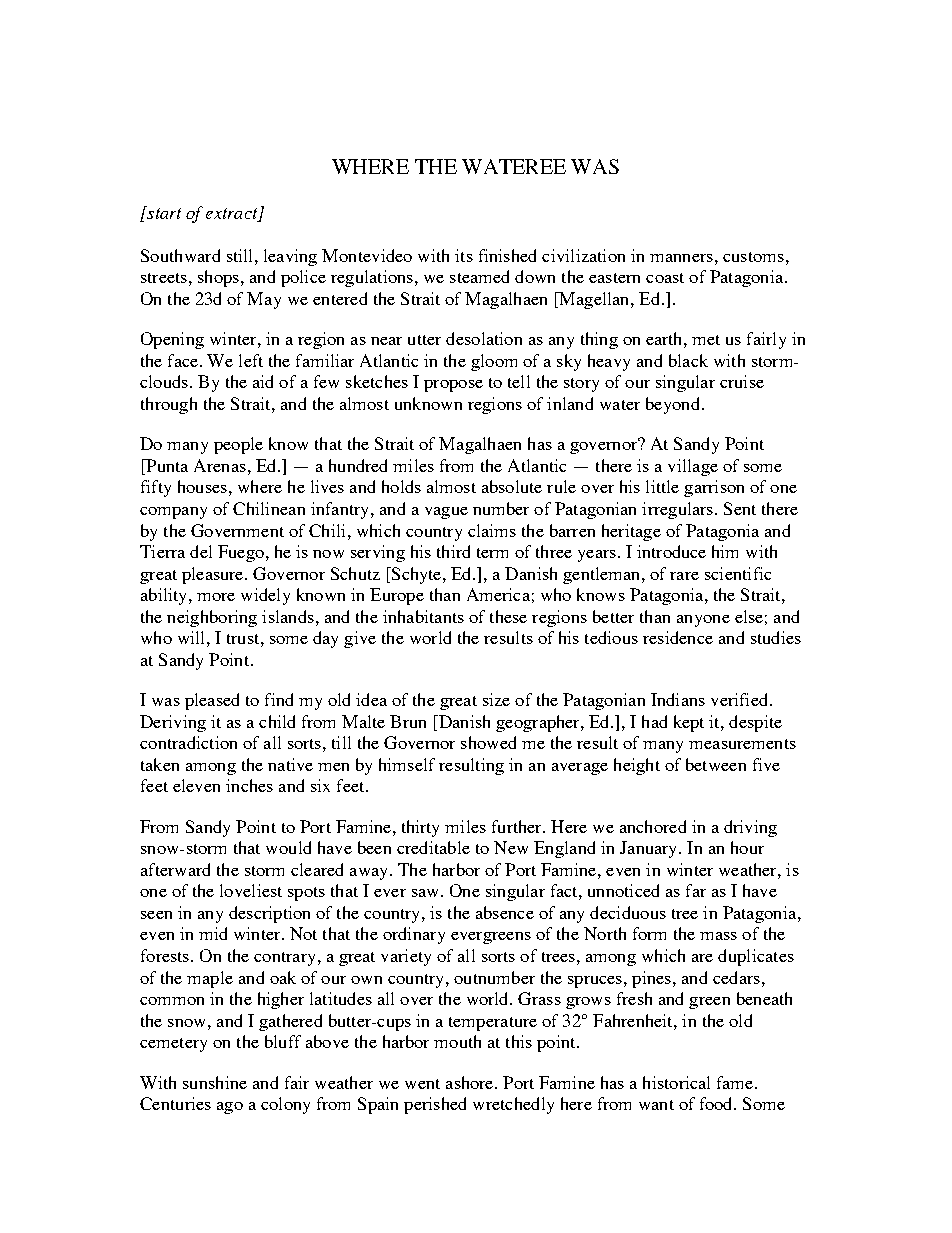 The width and height of the page is (952, 1233). What do you see at coordinates (496, 699) in the page?
I see `size` at bounding box center [496, 699].
